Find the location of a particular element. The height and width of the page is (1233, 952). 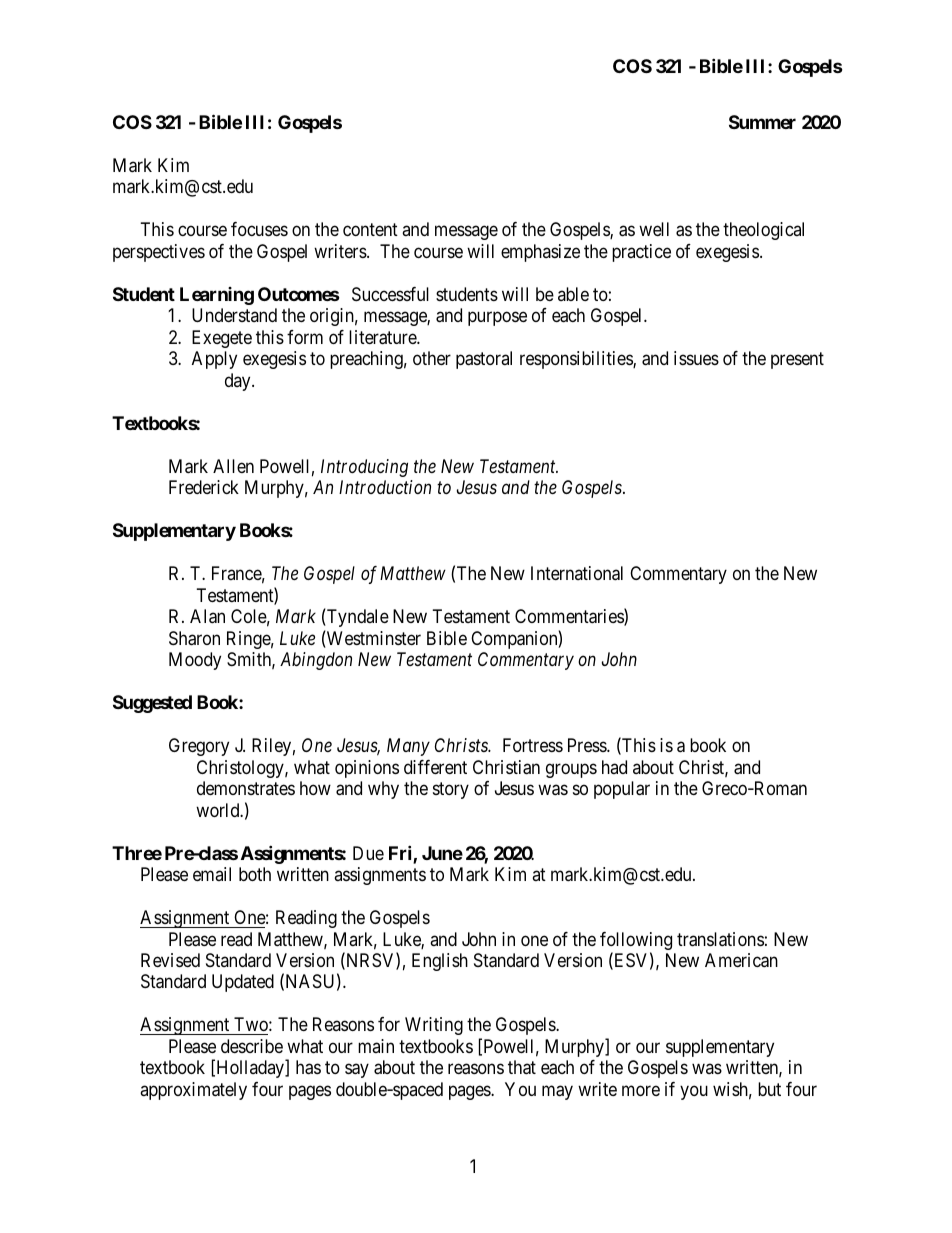

email is located at coordinates (212, 874).
